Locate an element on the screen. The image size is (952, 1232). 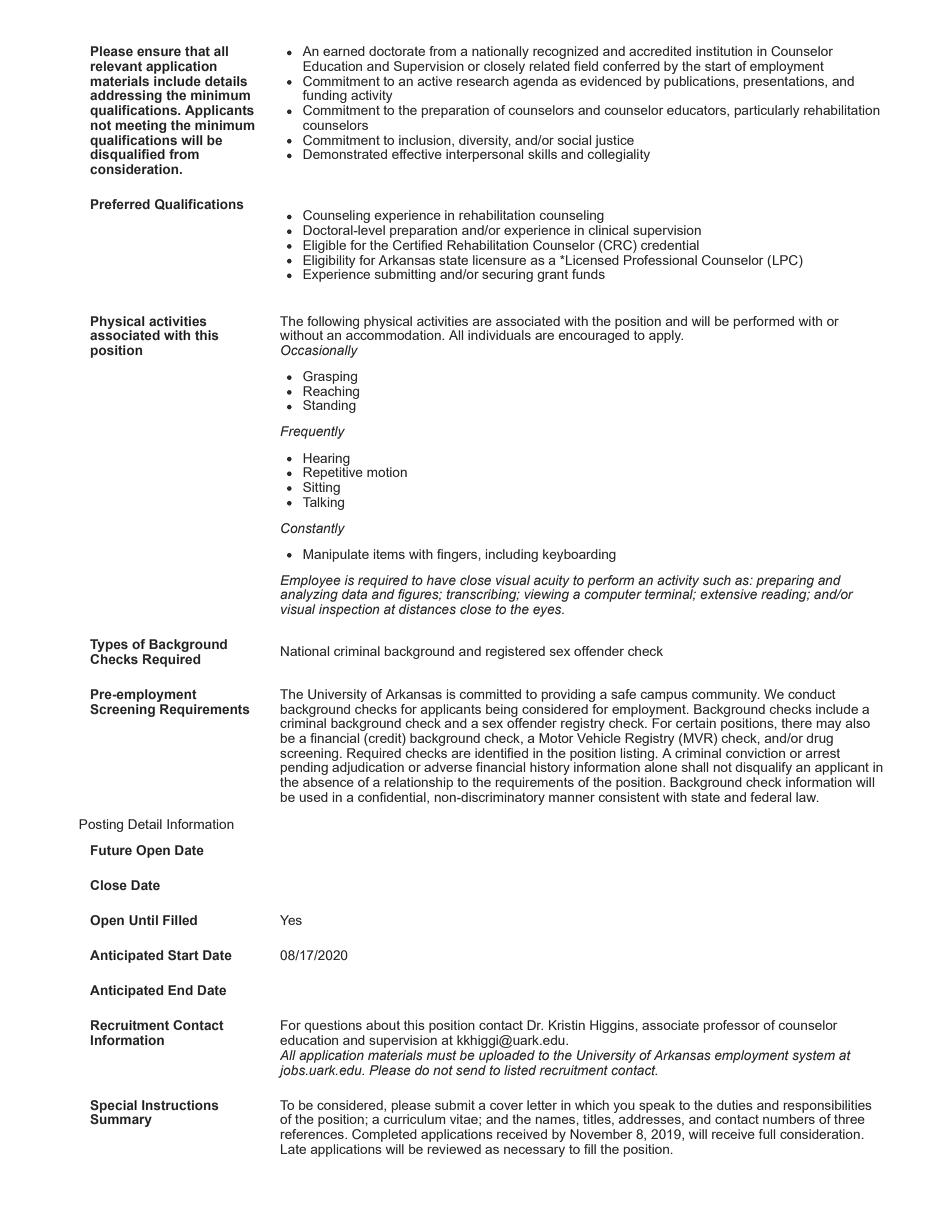
research is located at coordinates (483, 81).
